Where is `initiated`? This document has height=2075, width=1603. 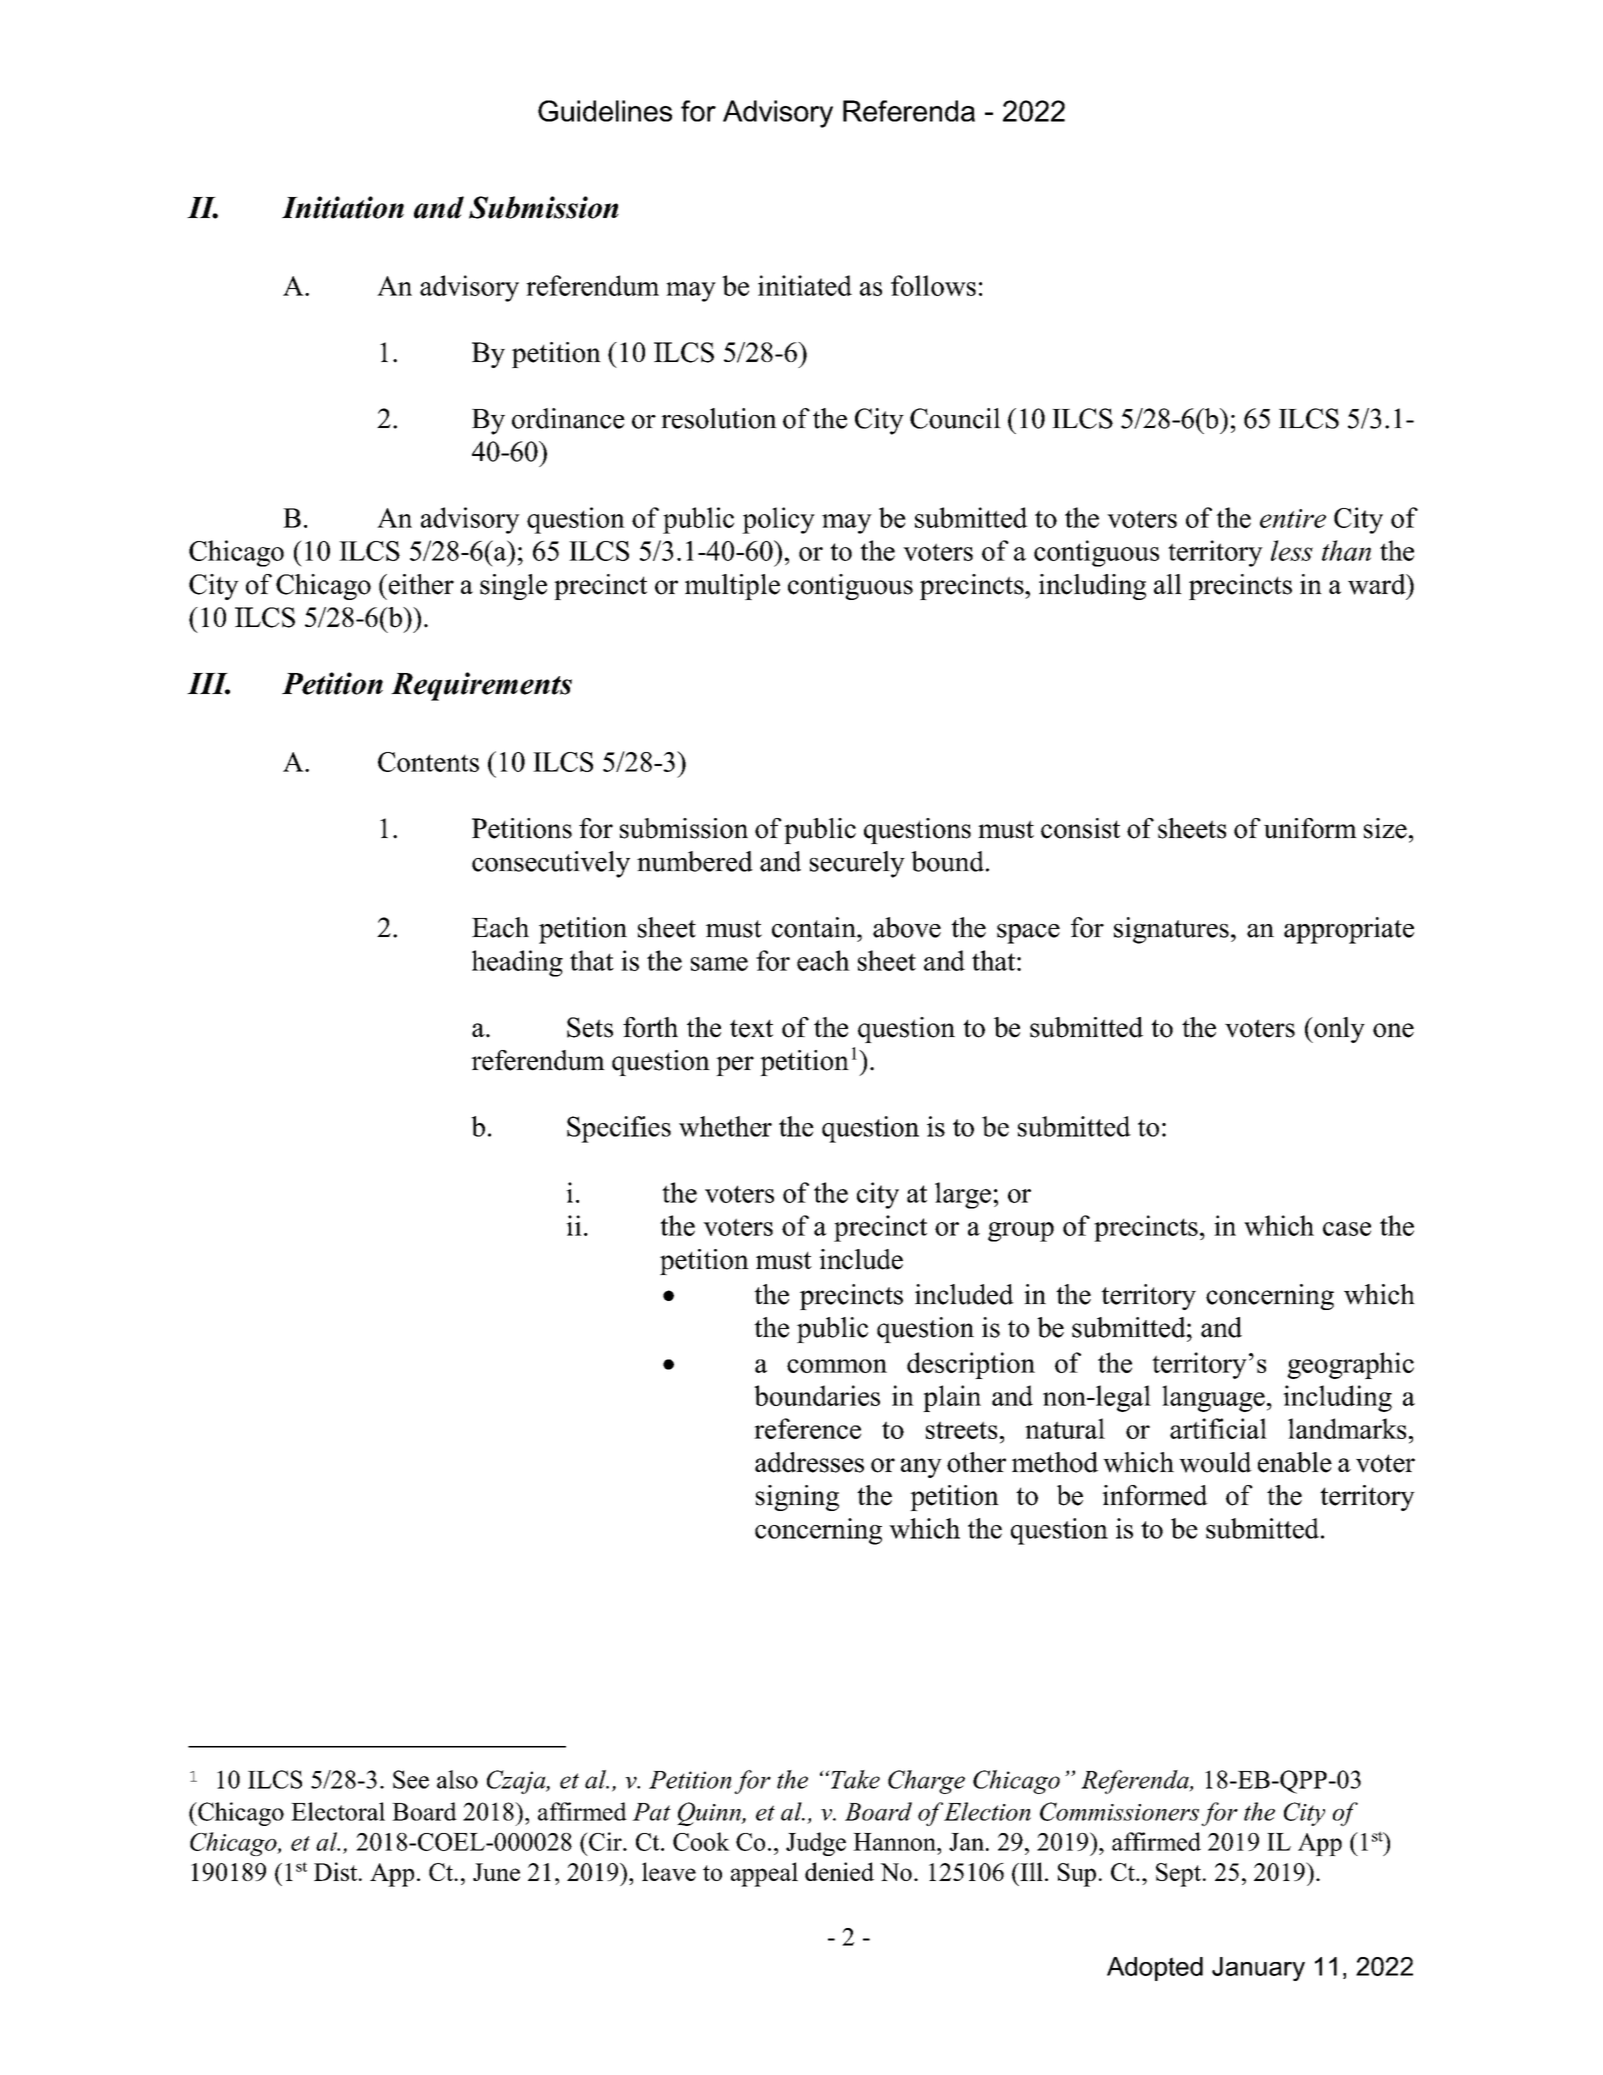
initiated is located at coordinates (805, 285).
